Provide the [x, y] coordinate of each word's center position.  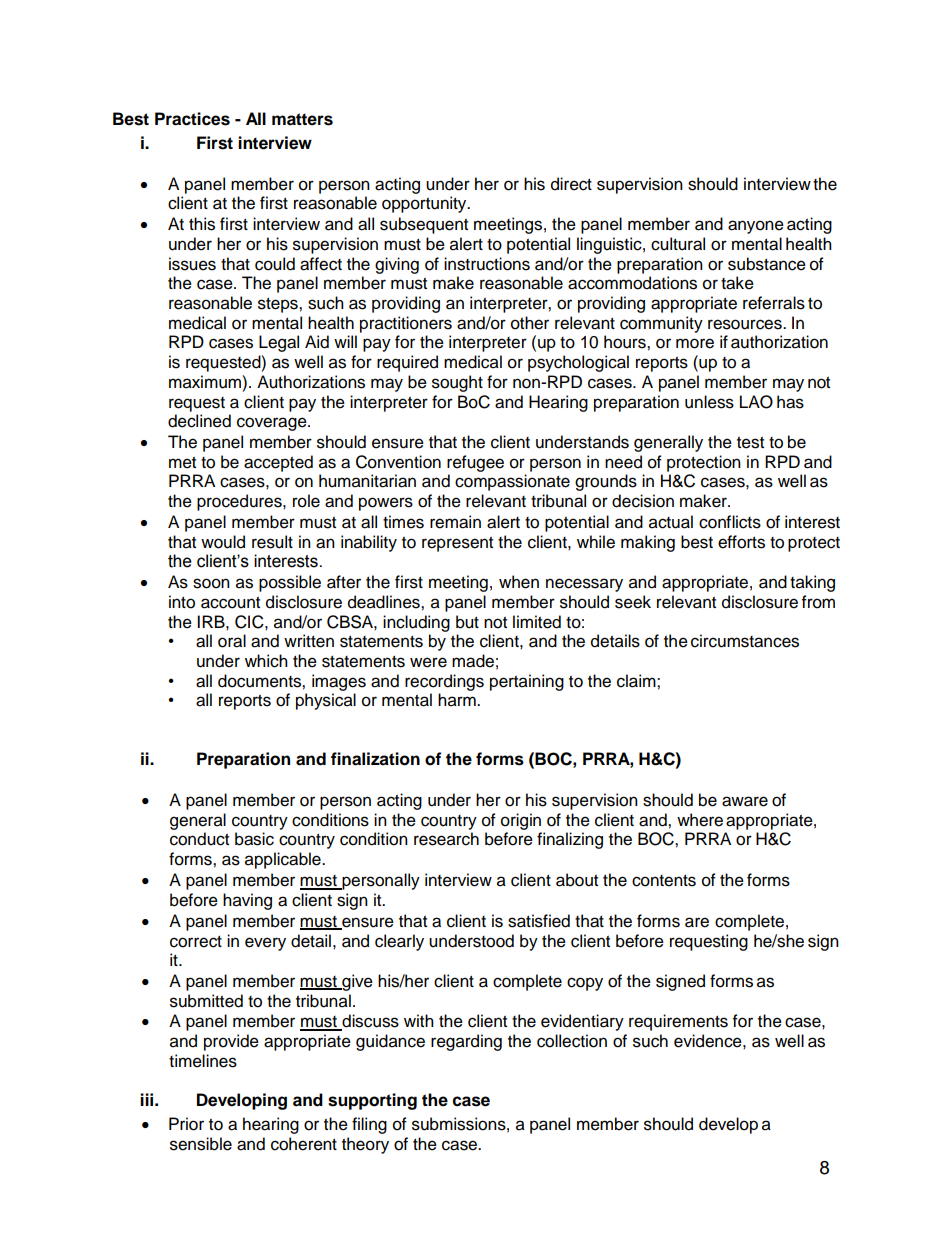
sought [457, 383]
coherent [304, 1144]
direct [571, 184]
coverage [273, 424]
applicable [284, 860]
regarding [466, 1042]
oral [232, 641]
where [700, 820]
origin [521, 821]
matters [302, 119]
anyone [756, 227]
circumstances [745, 641]
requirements [678, 1022]
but [467, 622]
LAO [756, 402]
